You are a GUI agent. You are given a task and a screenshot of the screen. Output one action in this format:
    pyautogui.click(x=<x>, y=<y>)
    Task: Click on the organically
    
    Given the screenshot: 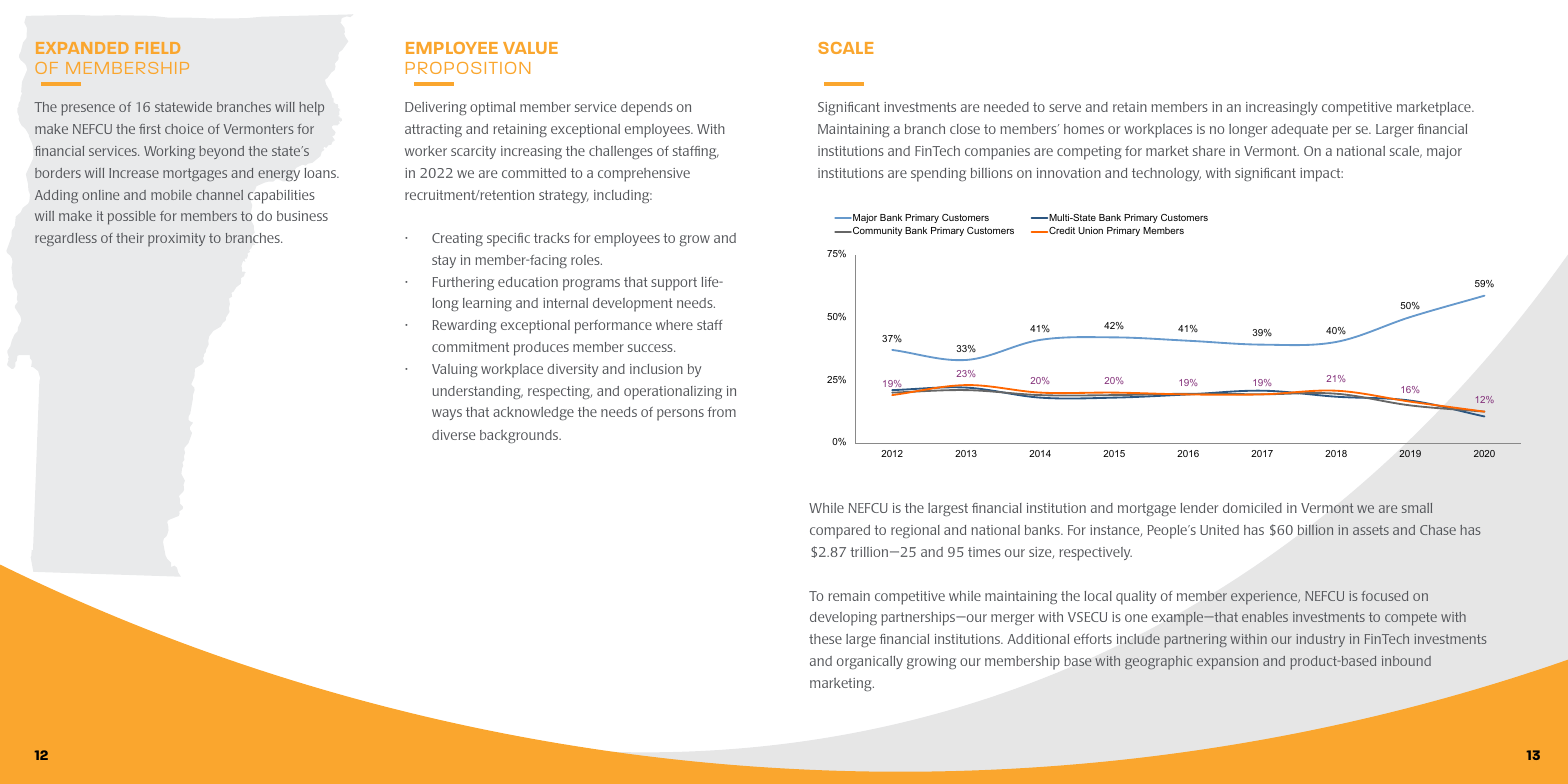 What is the action you would take?
    pyautogui.click(x=870, y=662)
